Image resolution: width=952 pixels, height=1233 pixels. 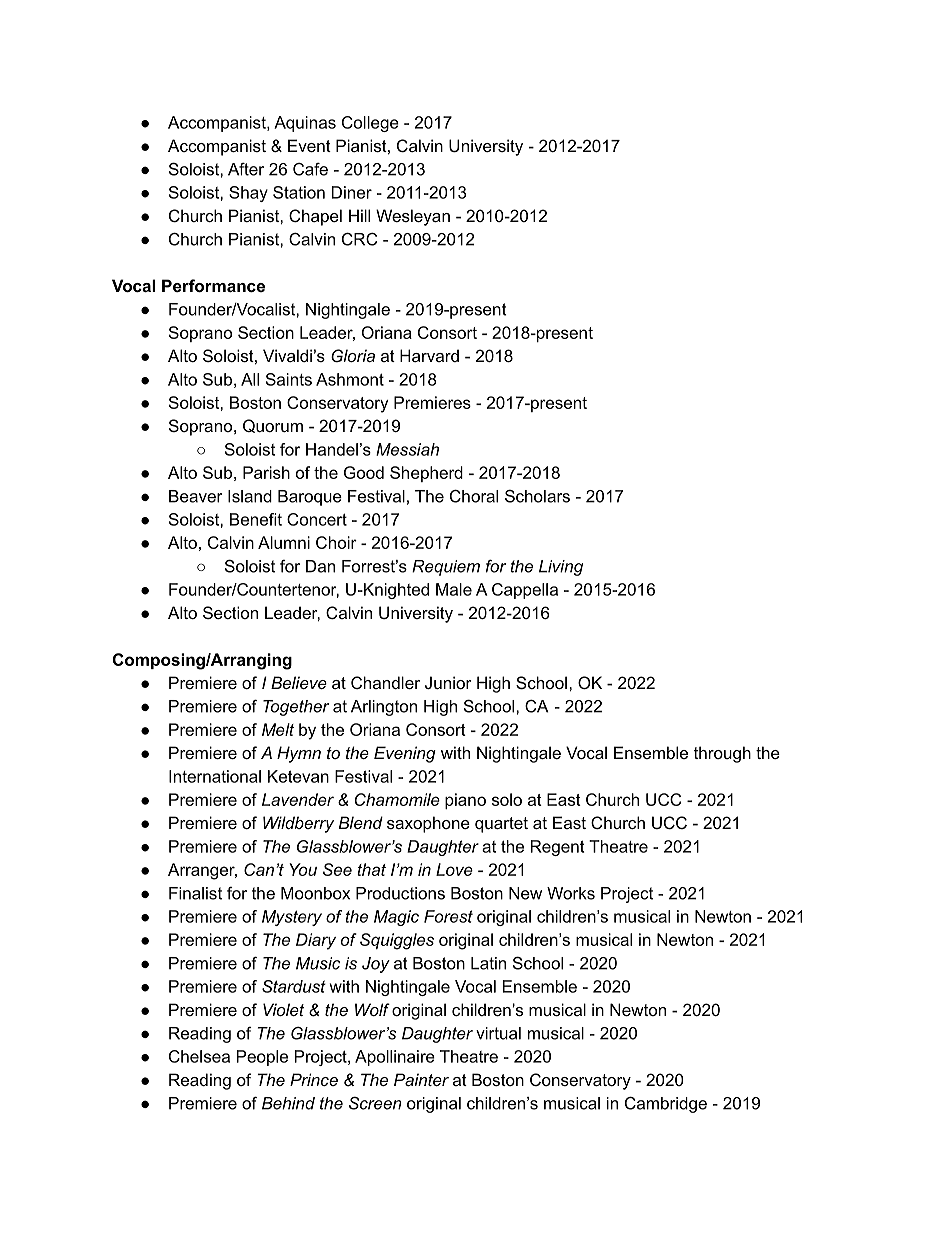 I want to click on After, so click(x=246, y=169).
